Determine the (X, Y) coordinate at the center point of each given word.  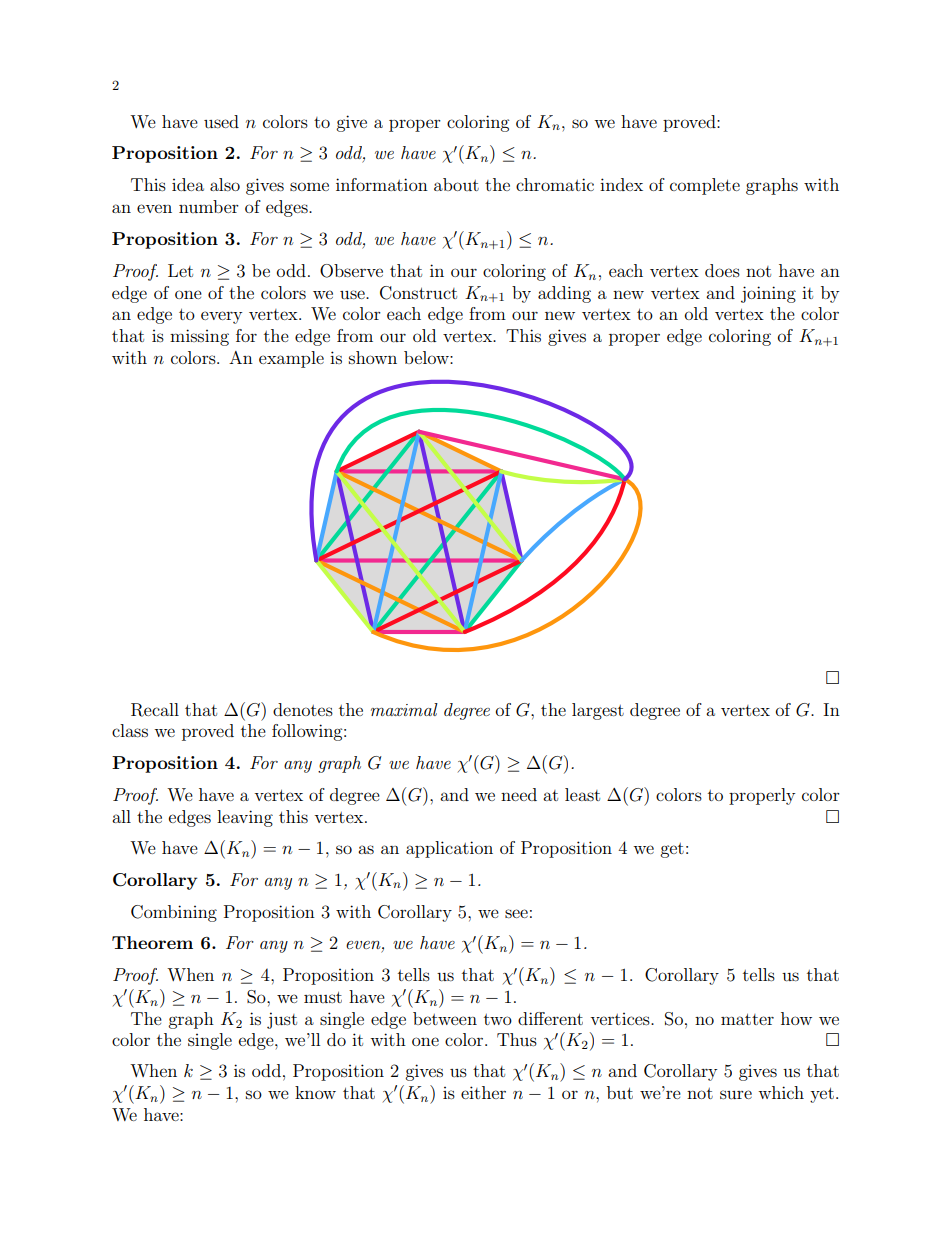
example (291, 359)
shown (373, 357)
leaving (245, 818)
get (672, 850)
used (221, 121)
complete (705, 186)
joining (768, 294)
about (456, 184)
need (519, 794)
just (282, 1020)
